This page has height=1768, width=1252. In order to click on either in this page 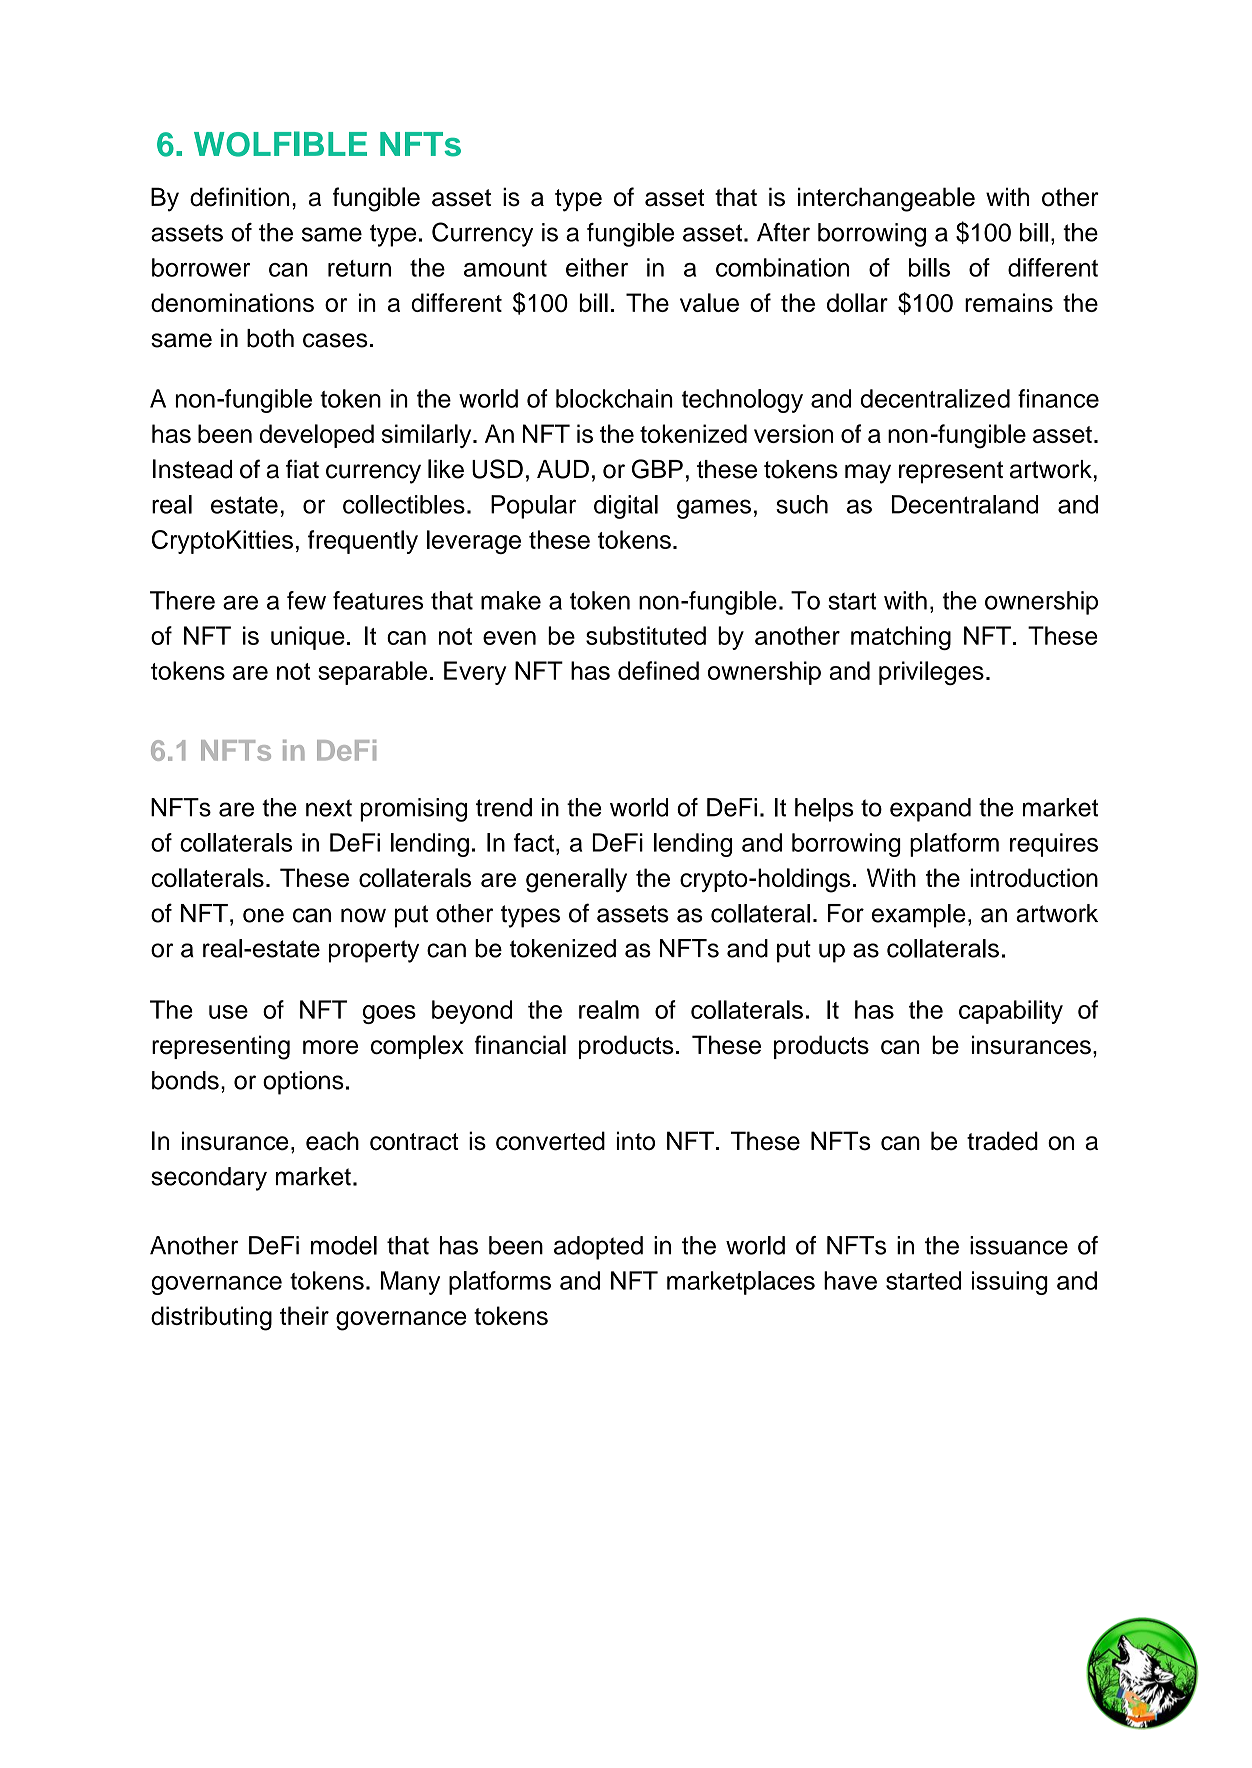, I will do `click(597, 267)`.
